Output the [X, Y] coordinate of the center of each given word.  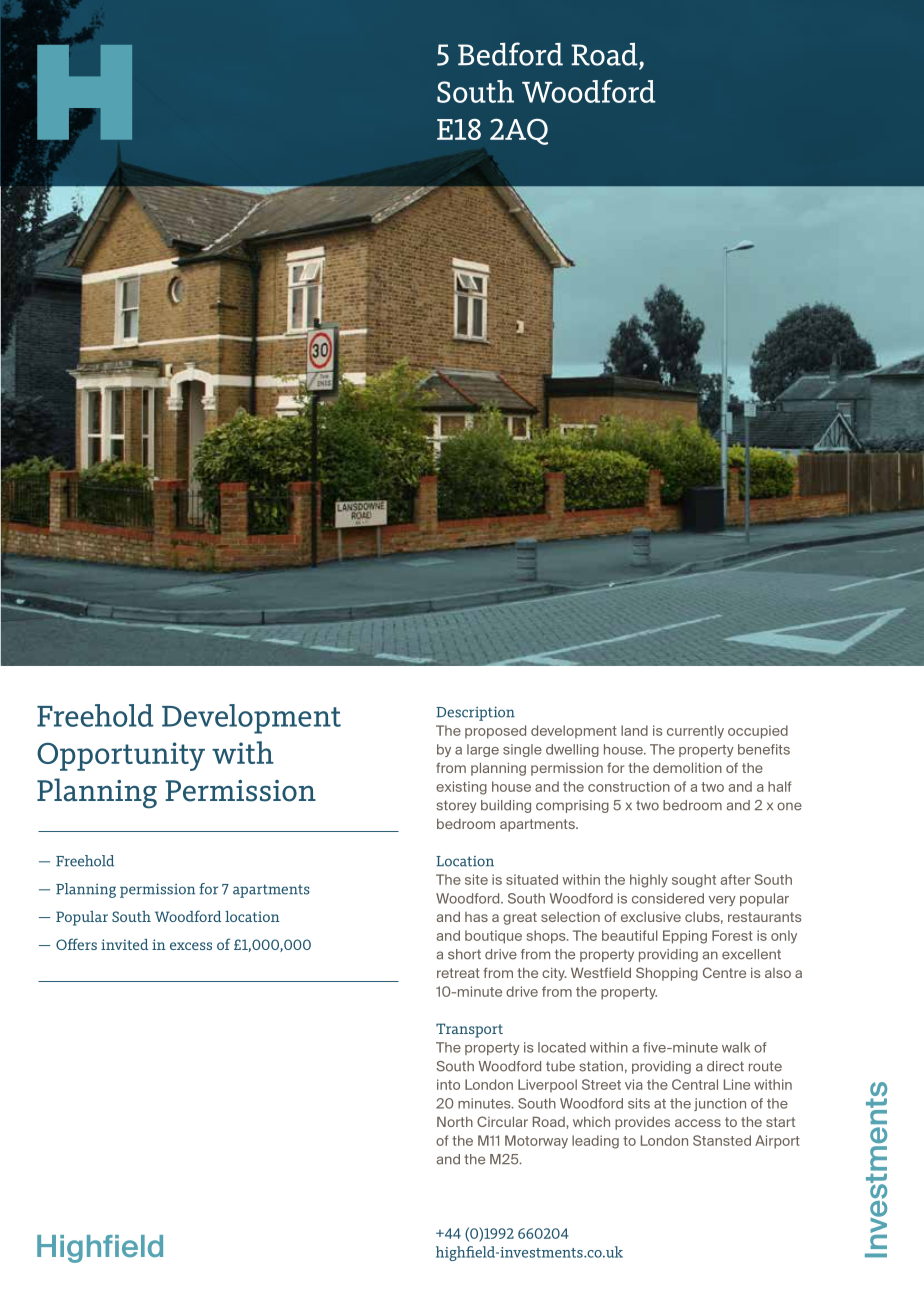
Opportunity [121, 756]
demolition [687, 767]
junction [720, 1104]
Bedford [510, 54]
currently [695, 732]
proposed [495, 732]
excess [191, 946]
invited [124, 944]
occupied [758, 732]
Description [475, 713]
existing [461, 788]
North [455, 1121]
